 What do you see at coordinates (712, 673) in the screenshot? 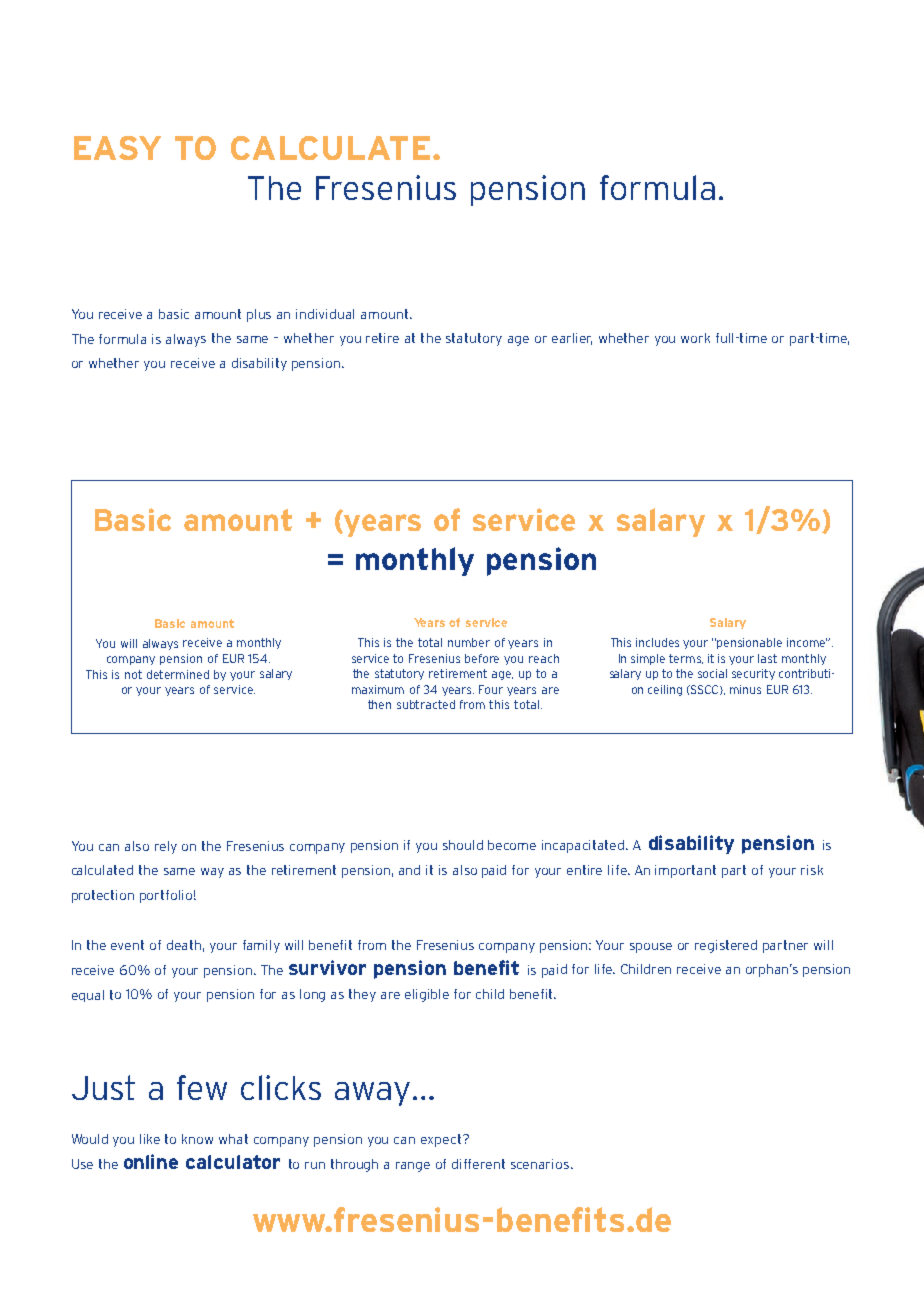
I see `social` at bounding box center [712, 673].
